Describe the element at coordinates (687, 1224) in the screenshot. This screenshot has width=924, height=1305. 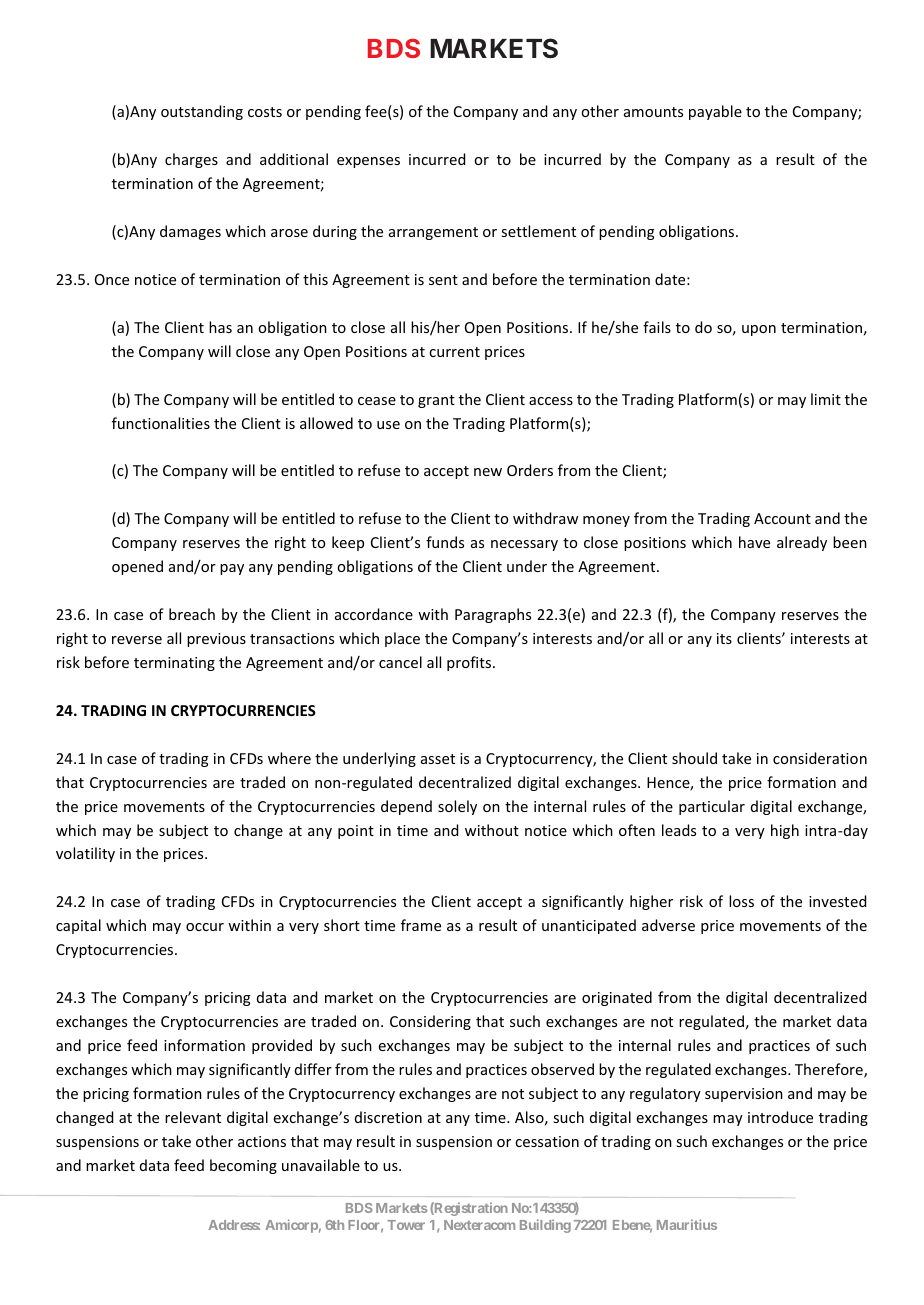
I see `Mauritius` at that location.
